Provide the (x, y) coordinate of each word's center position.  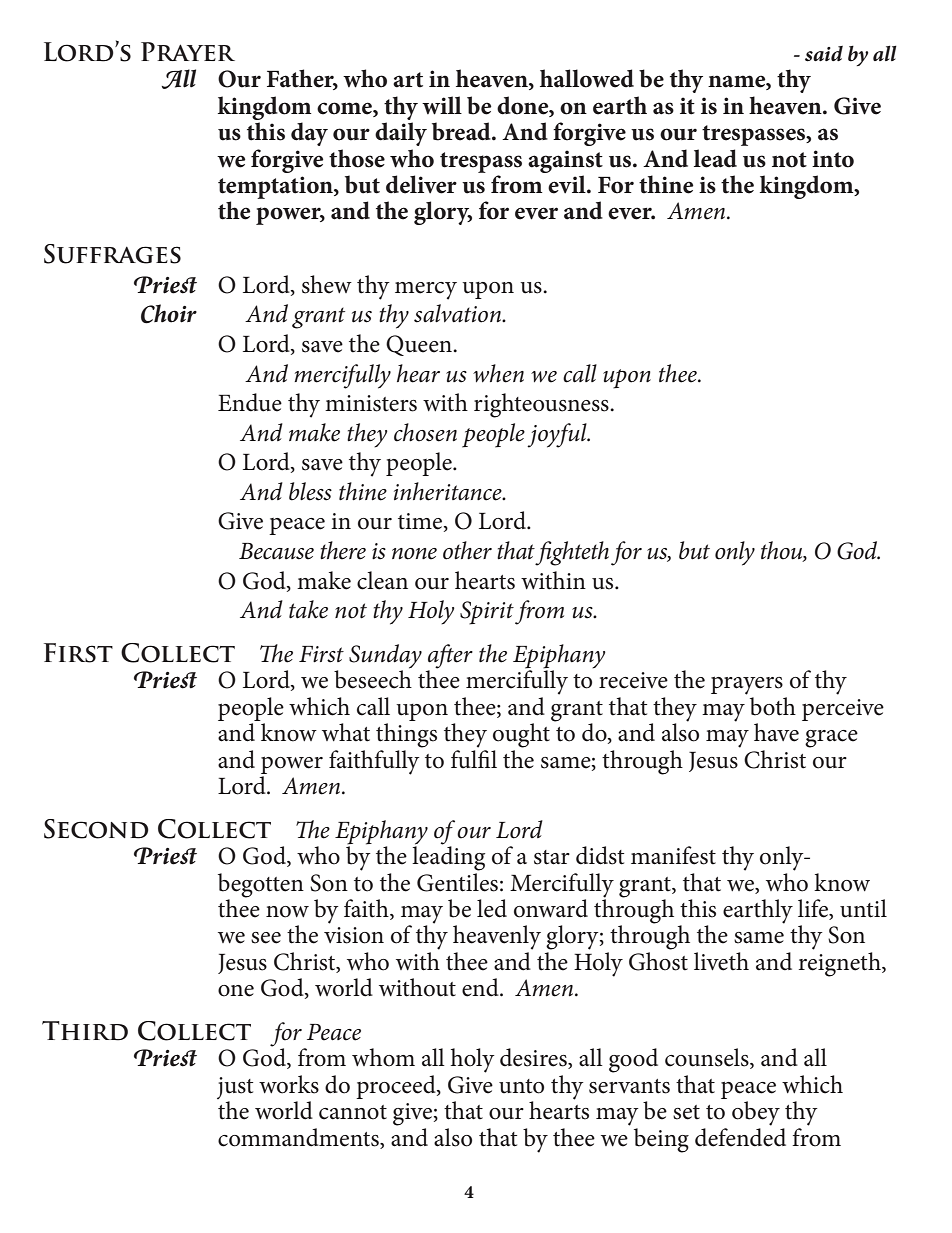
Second (96, 829)
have (776, 732)
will (442, 105)
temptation (276, 187)
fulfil (474, 758)
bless (310, 491)
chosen (425, 432)
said (824, 54)
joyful (558, 435)
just (235, 1089)
